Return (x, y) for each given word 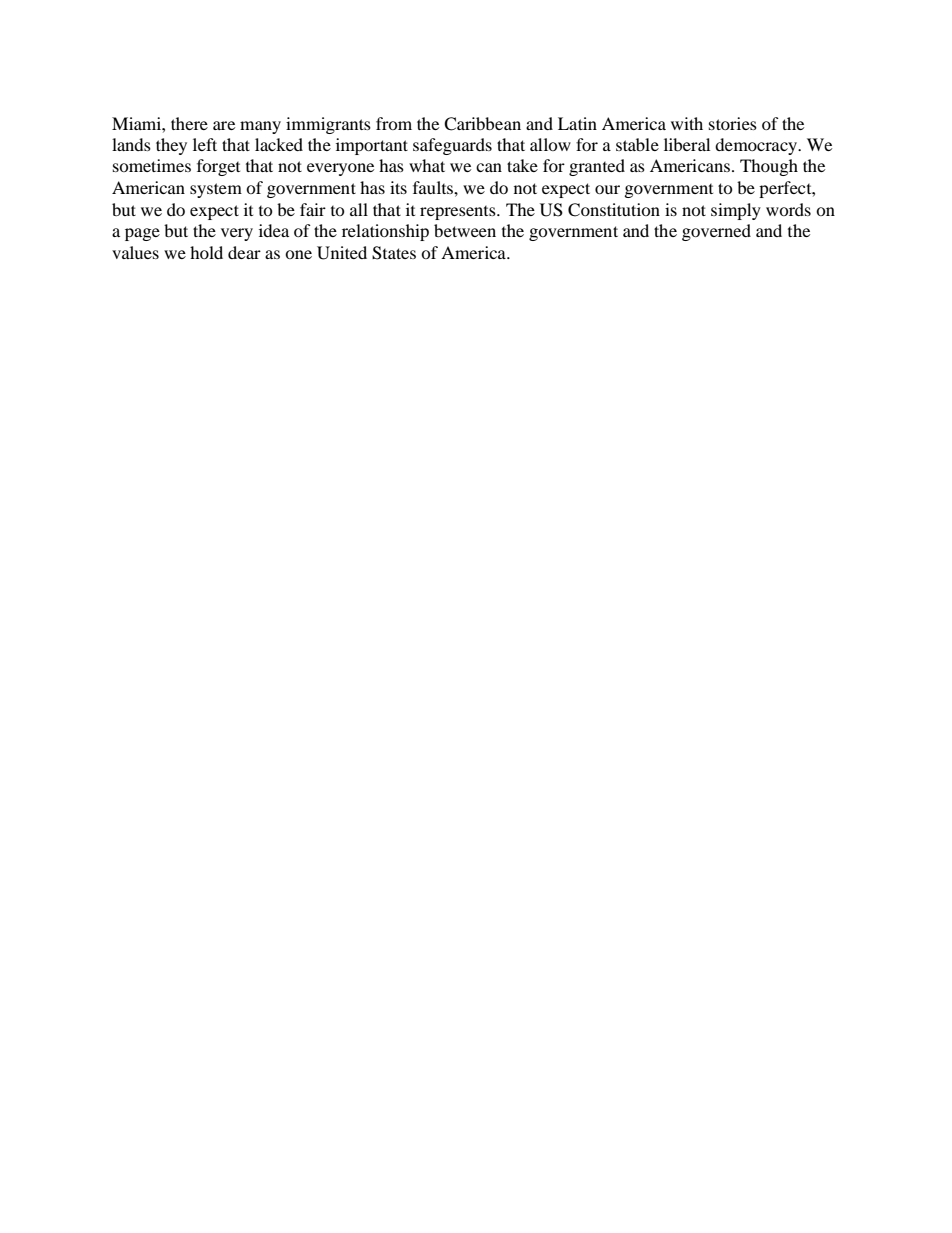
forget (218, 167)
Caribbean (482, 124)
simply (736, 211)
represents (459, 213)
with (687, 123)
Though (769, 167)
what (427, 165)
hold (206, 252)
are (224, 125)
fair (313, 209)
